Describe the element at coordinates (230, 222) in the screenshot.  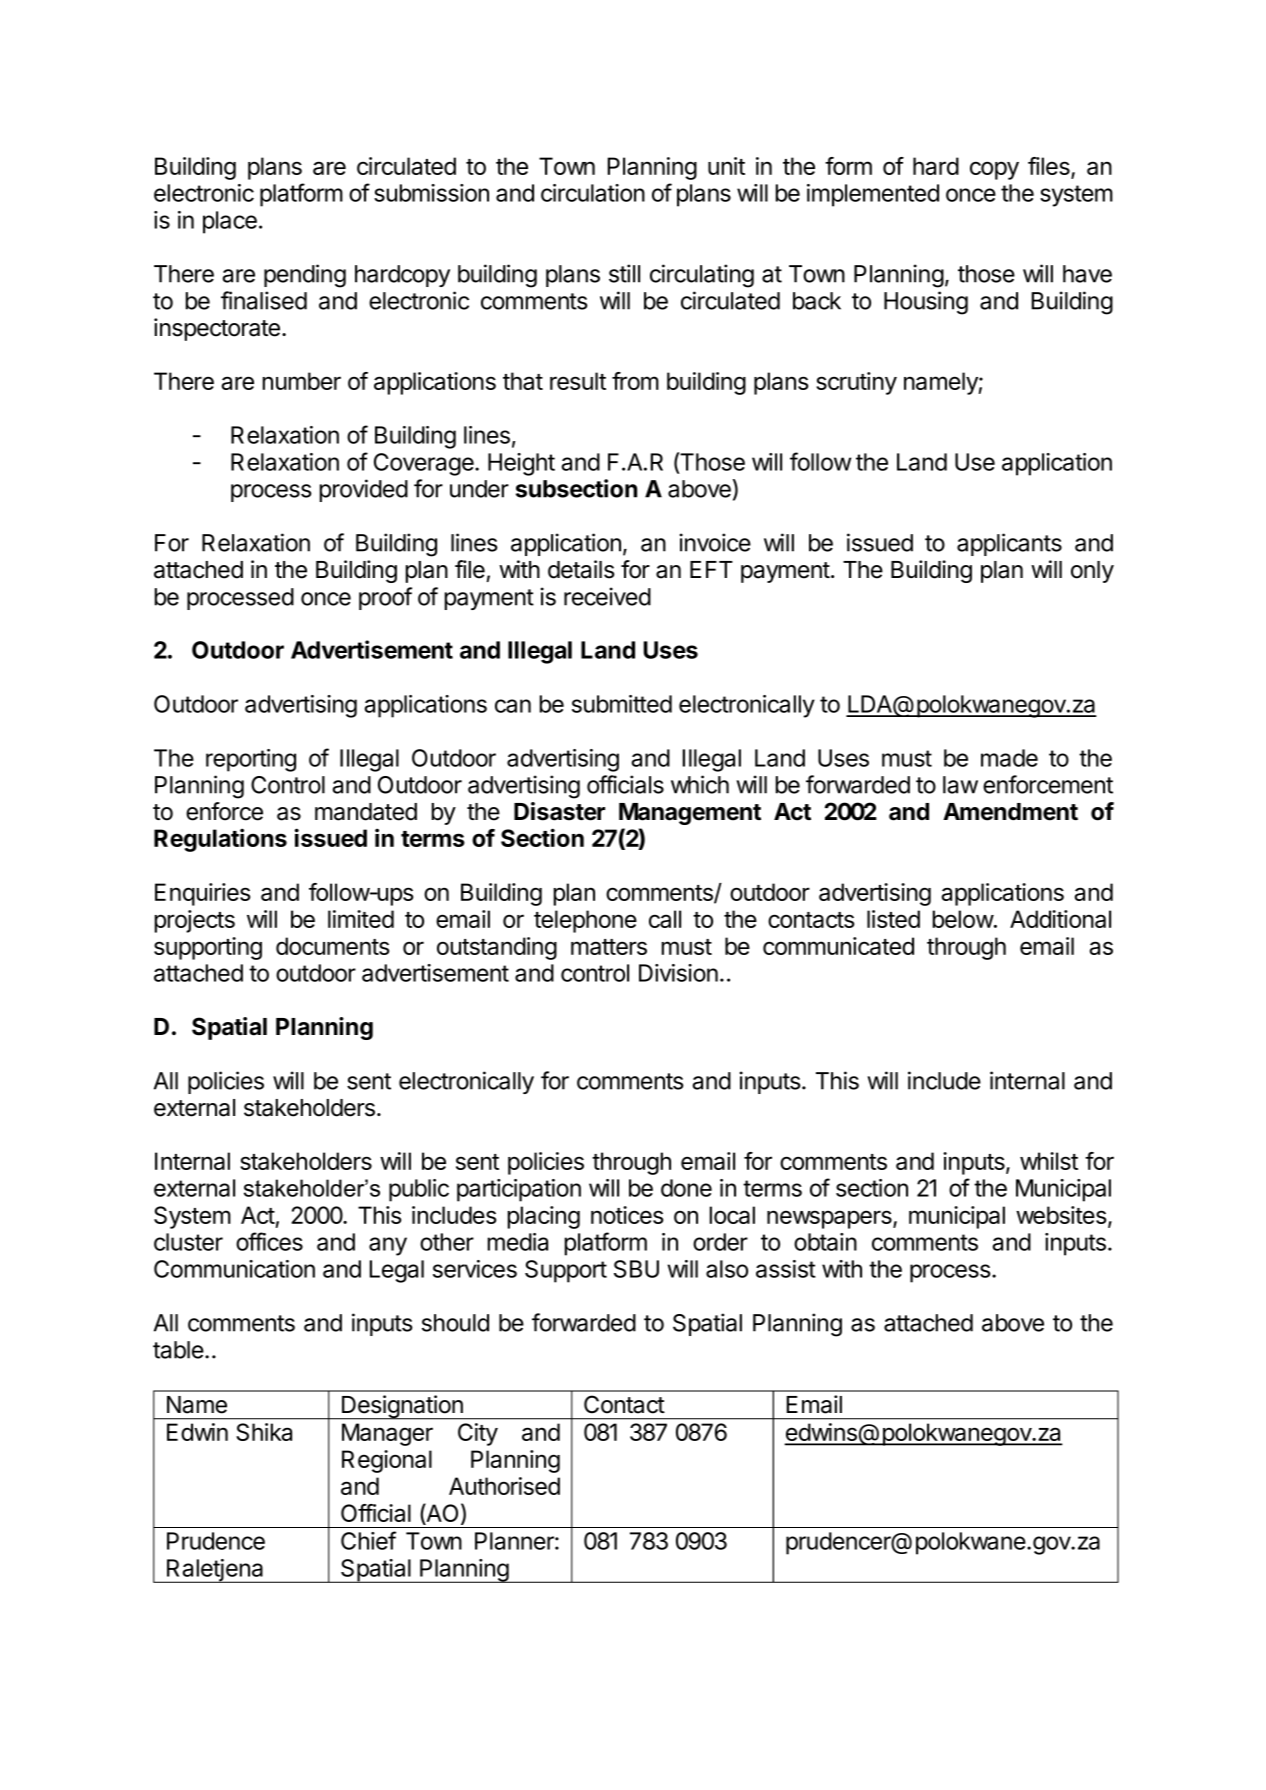
I see `place` at that location.
